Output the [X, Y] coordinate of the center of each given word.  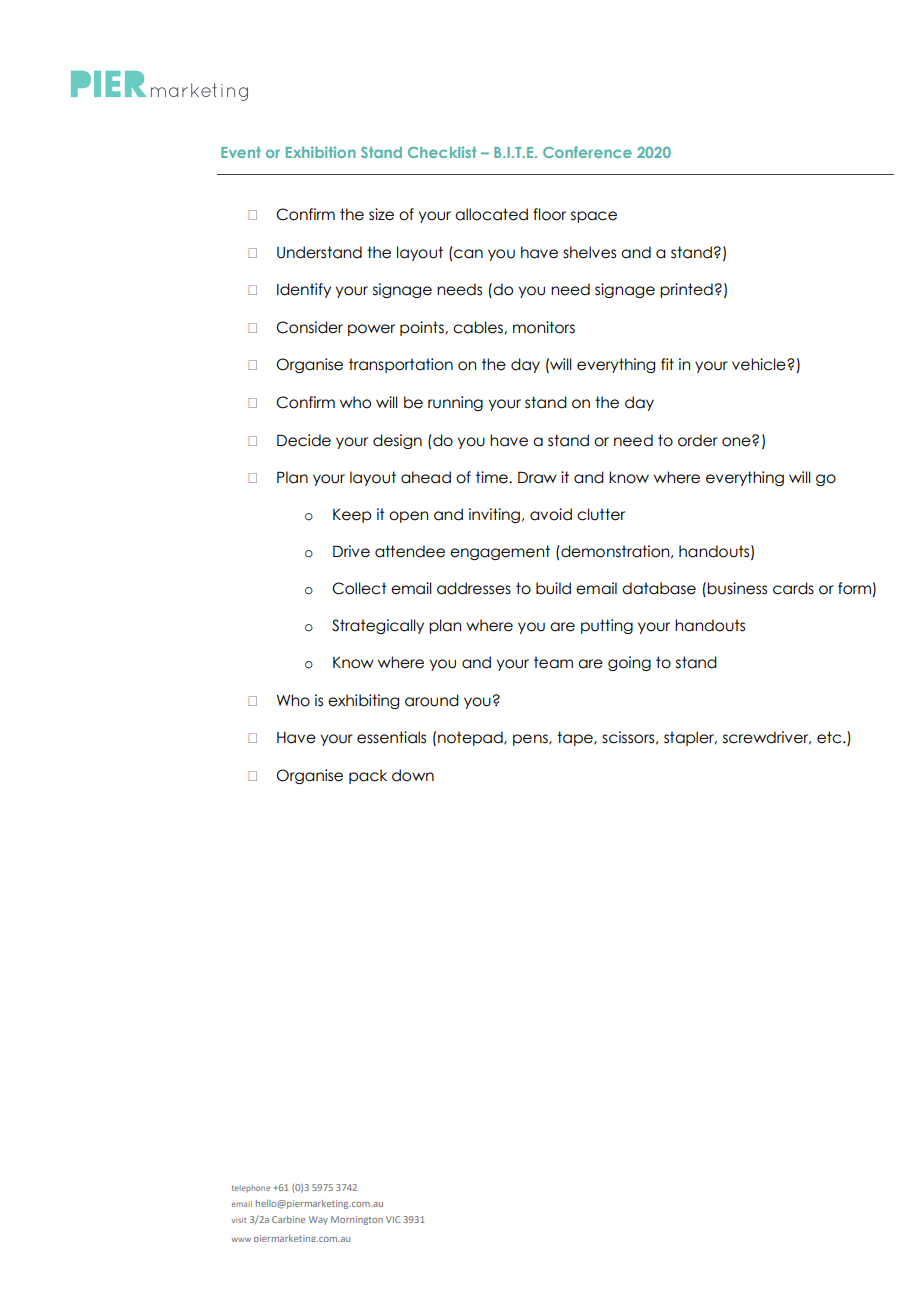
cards [793, 588]
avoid [551, 514]
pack [368, 776]
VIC [393, 1219]
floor [549, 214]
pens [531, 740]
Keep [352, 516]
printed [686, 290]
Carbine [288, 1219]
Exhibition [321, 152]
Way [318, 1220]
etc [830, 737]
